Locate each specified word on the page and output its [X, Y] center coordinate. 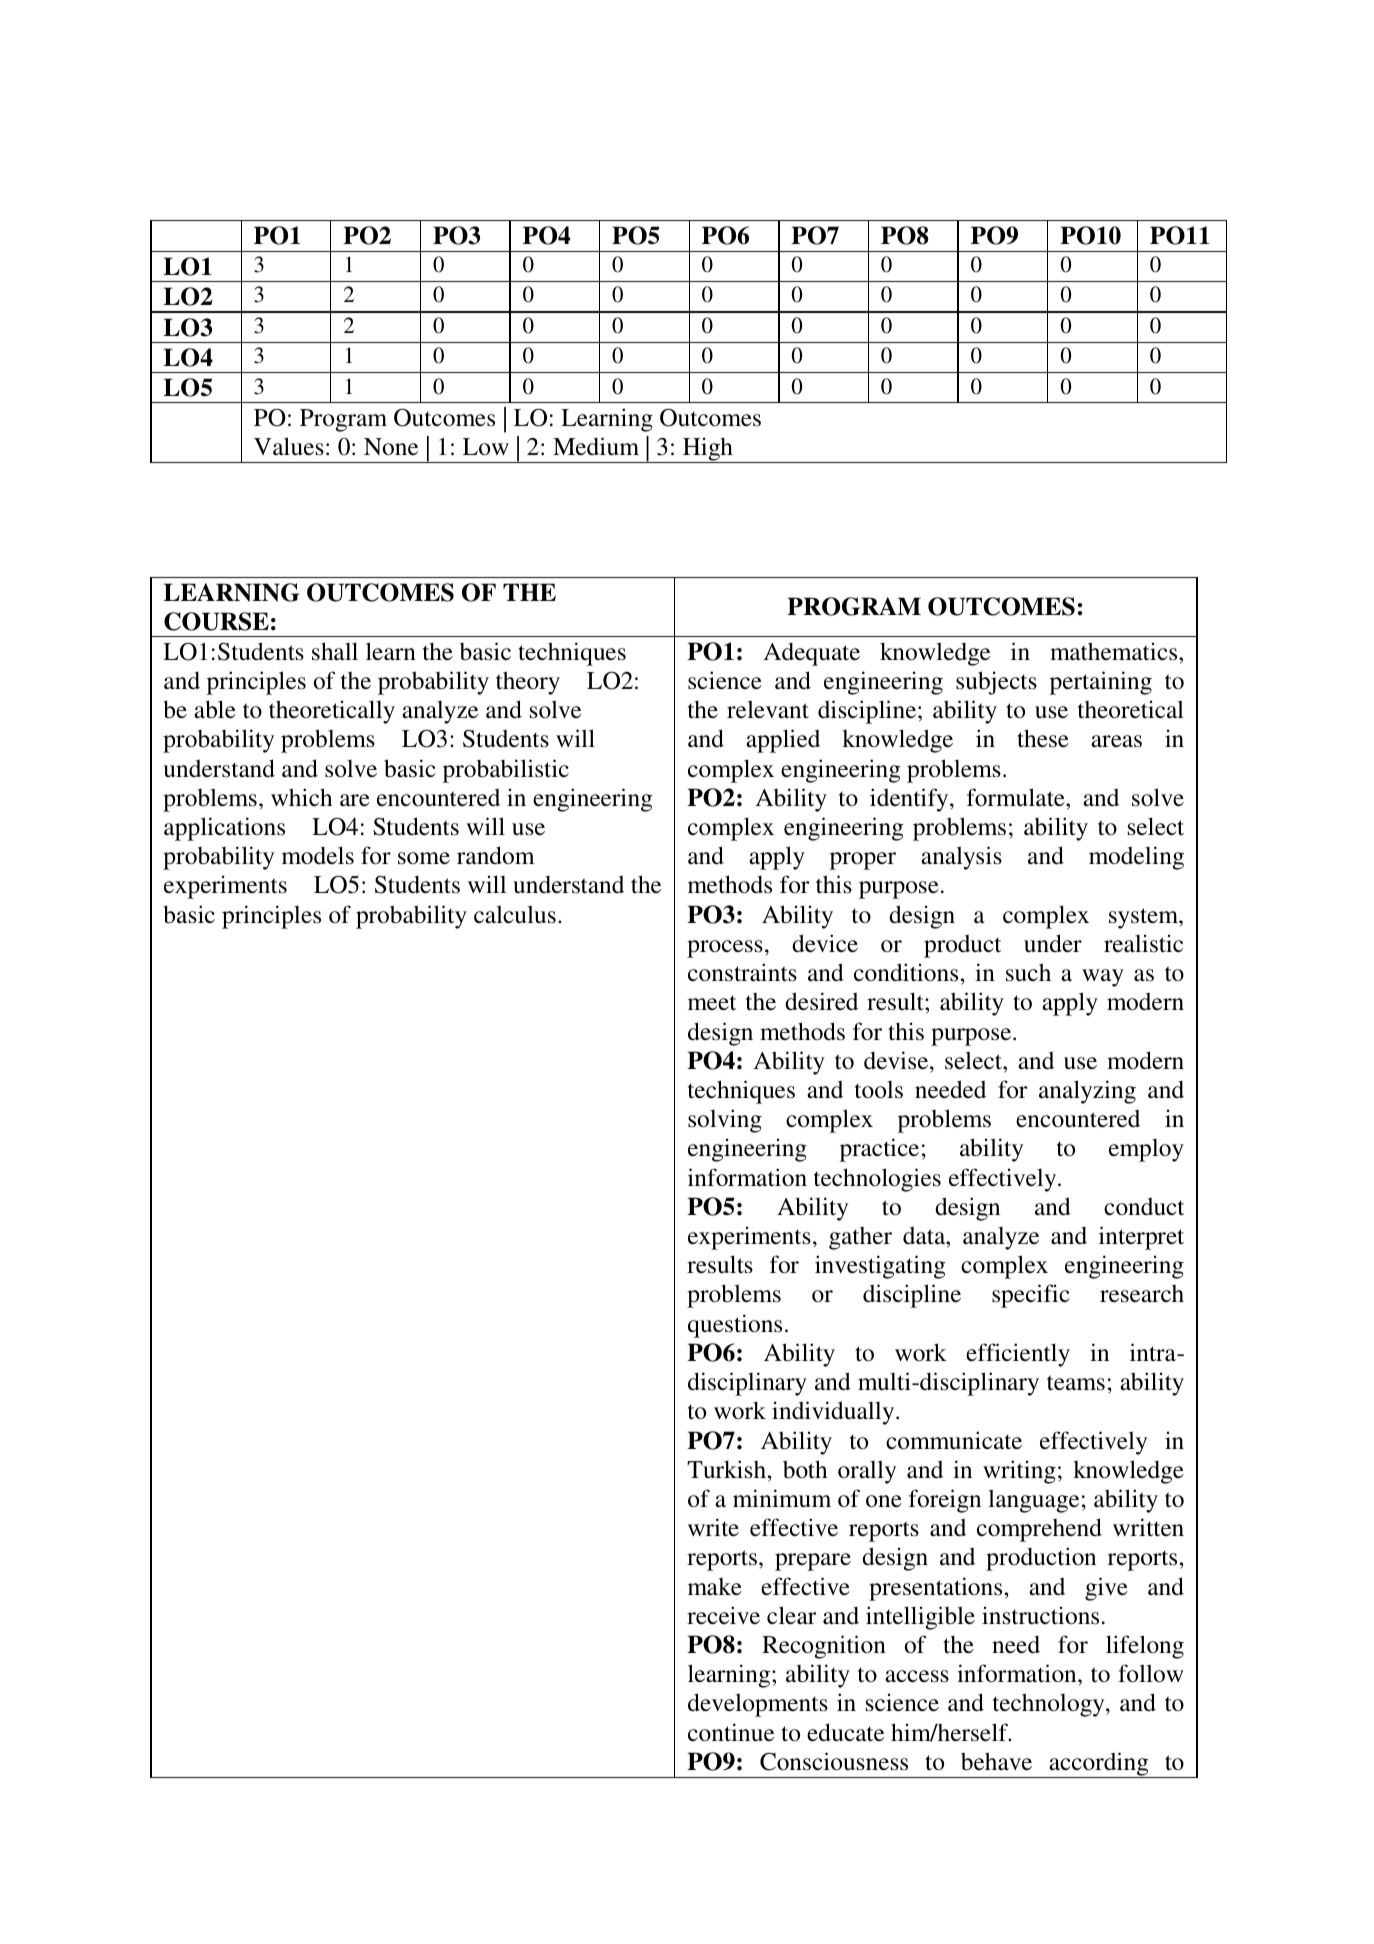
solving [725, 1121]
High [708, 450]
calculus [515, 914]
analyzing [1087, 1092]
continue [731, 1732]
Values [289, 446]
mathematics [1115, 651]
